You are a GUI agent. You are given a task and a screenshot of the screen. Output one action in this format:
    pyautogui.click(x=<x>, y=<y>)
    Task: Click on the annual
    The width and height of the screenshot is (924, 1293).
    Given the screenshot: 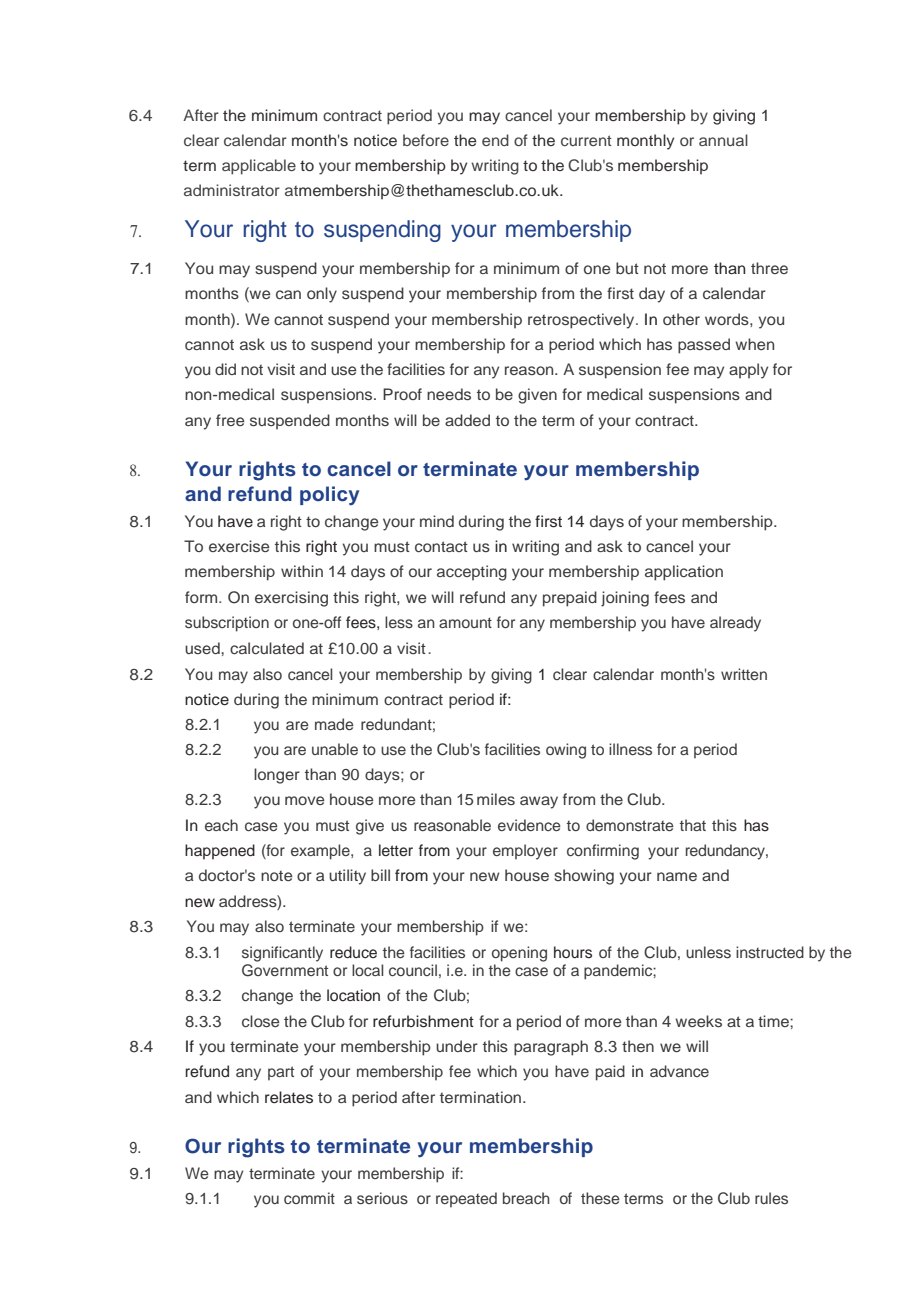 What is the action you would take?
    pyautogui.click(x=723, y=140)
